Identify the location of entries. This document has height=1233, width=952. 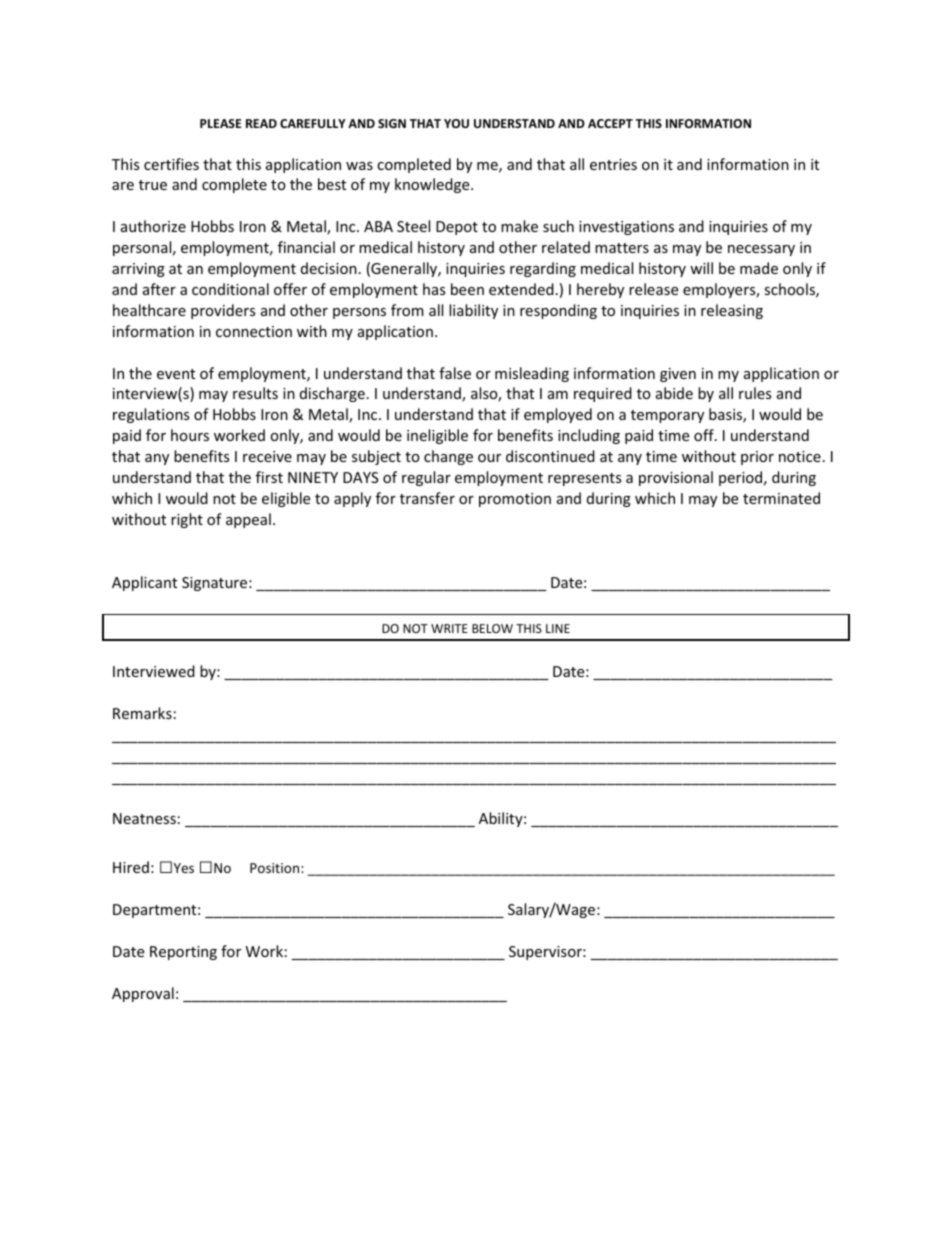
(613, 164).
